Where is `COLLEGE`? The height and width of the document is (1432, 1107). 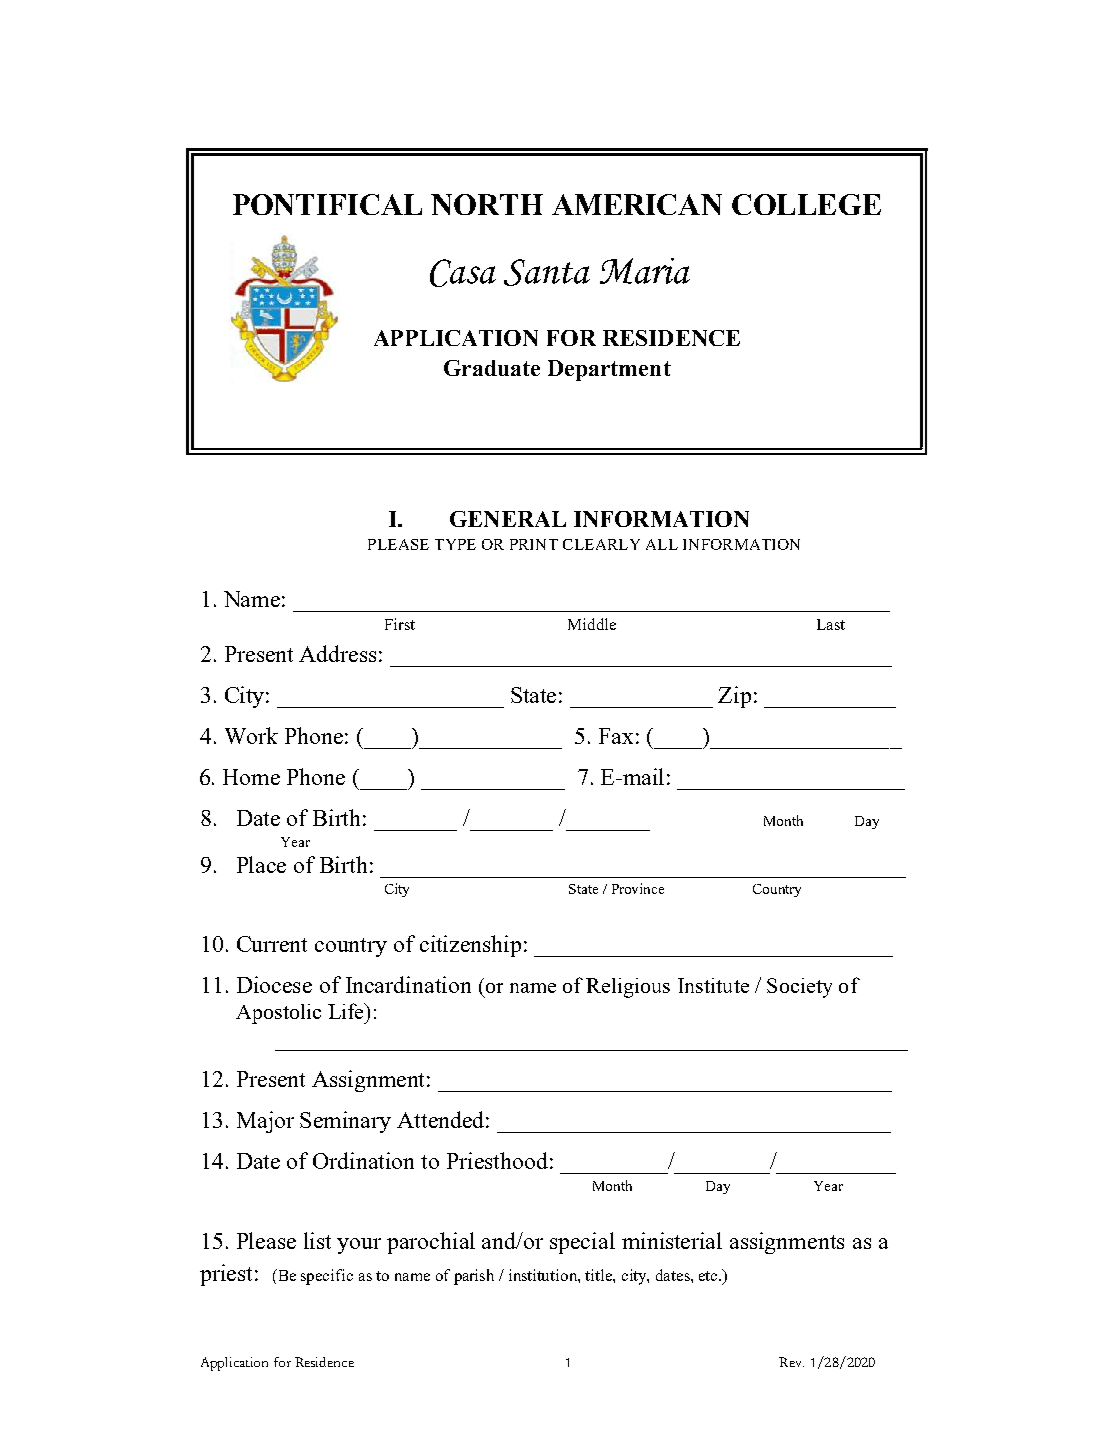
COLLEGE is located at coordinates (806, 204).
